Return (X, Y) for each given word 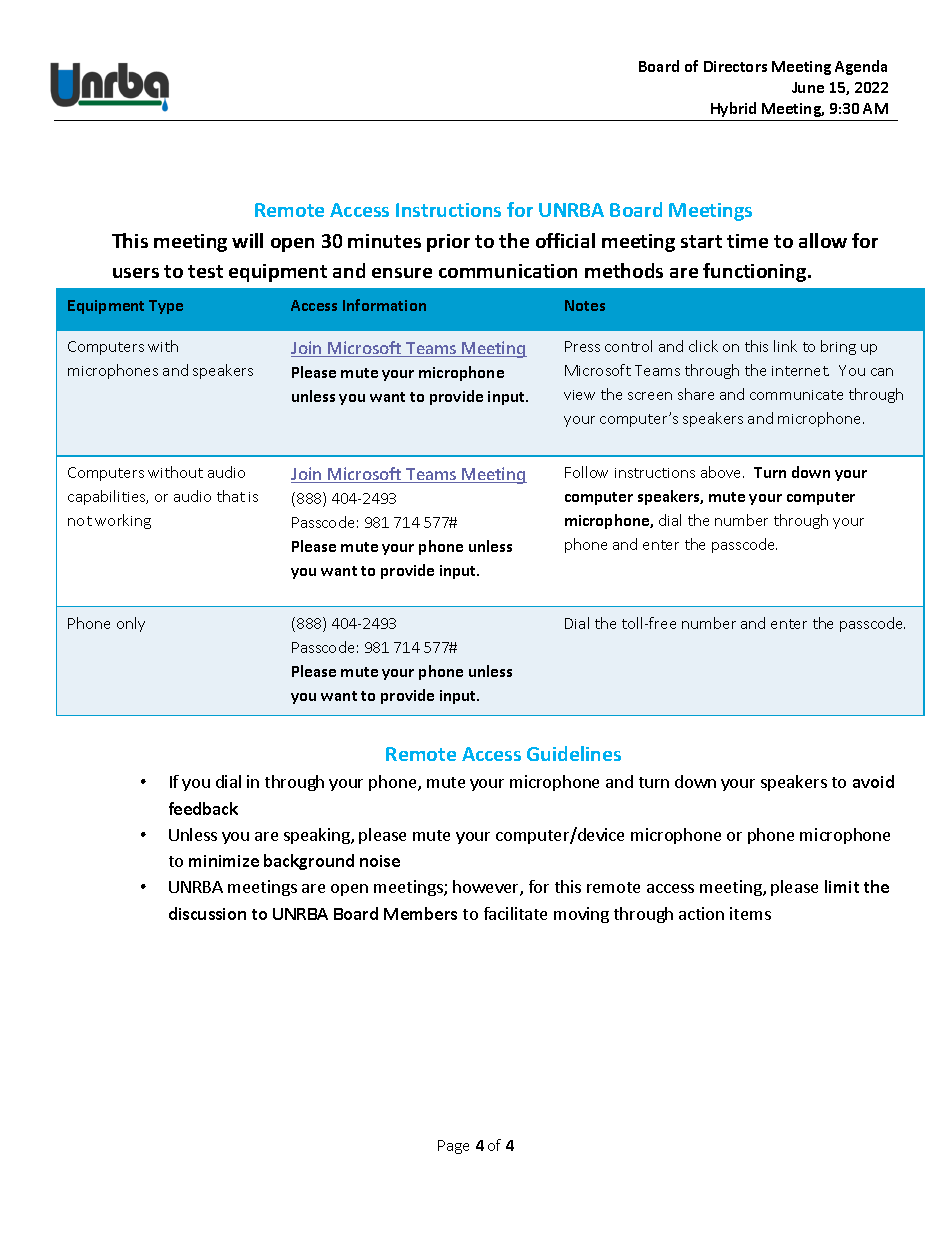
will (247, 240)
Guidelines (574, 753)
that (231, 496)
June (808, 87)
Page (453, 1147)
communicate (796, 395)
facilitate (515, 913)
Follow (586, 472)
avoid (873, 781)
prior (448, 243)
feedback (203, 808)
